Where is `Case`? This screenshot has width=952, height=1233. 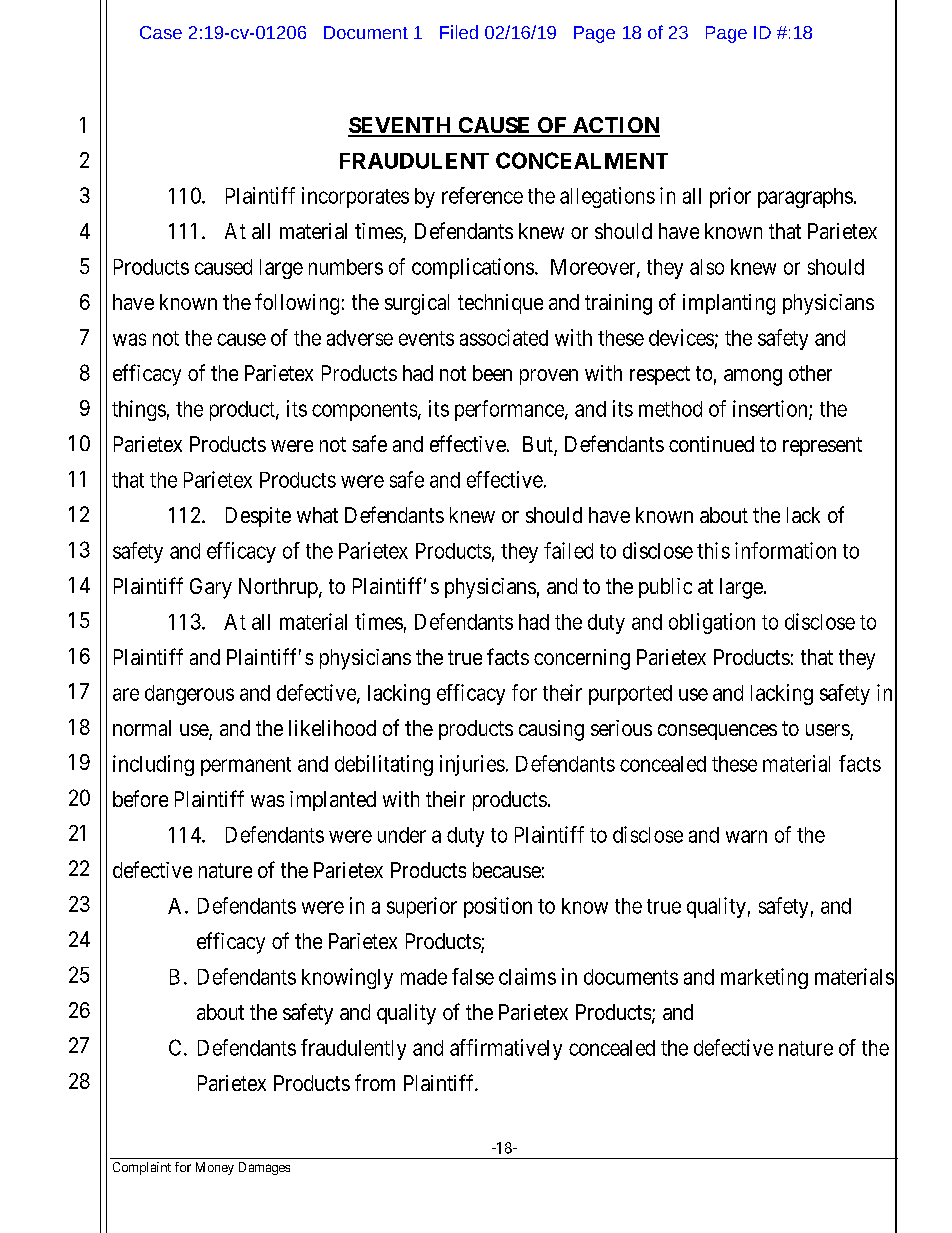
Case is located at coordinates (161, 32).
